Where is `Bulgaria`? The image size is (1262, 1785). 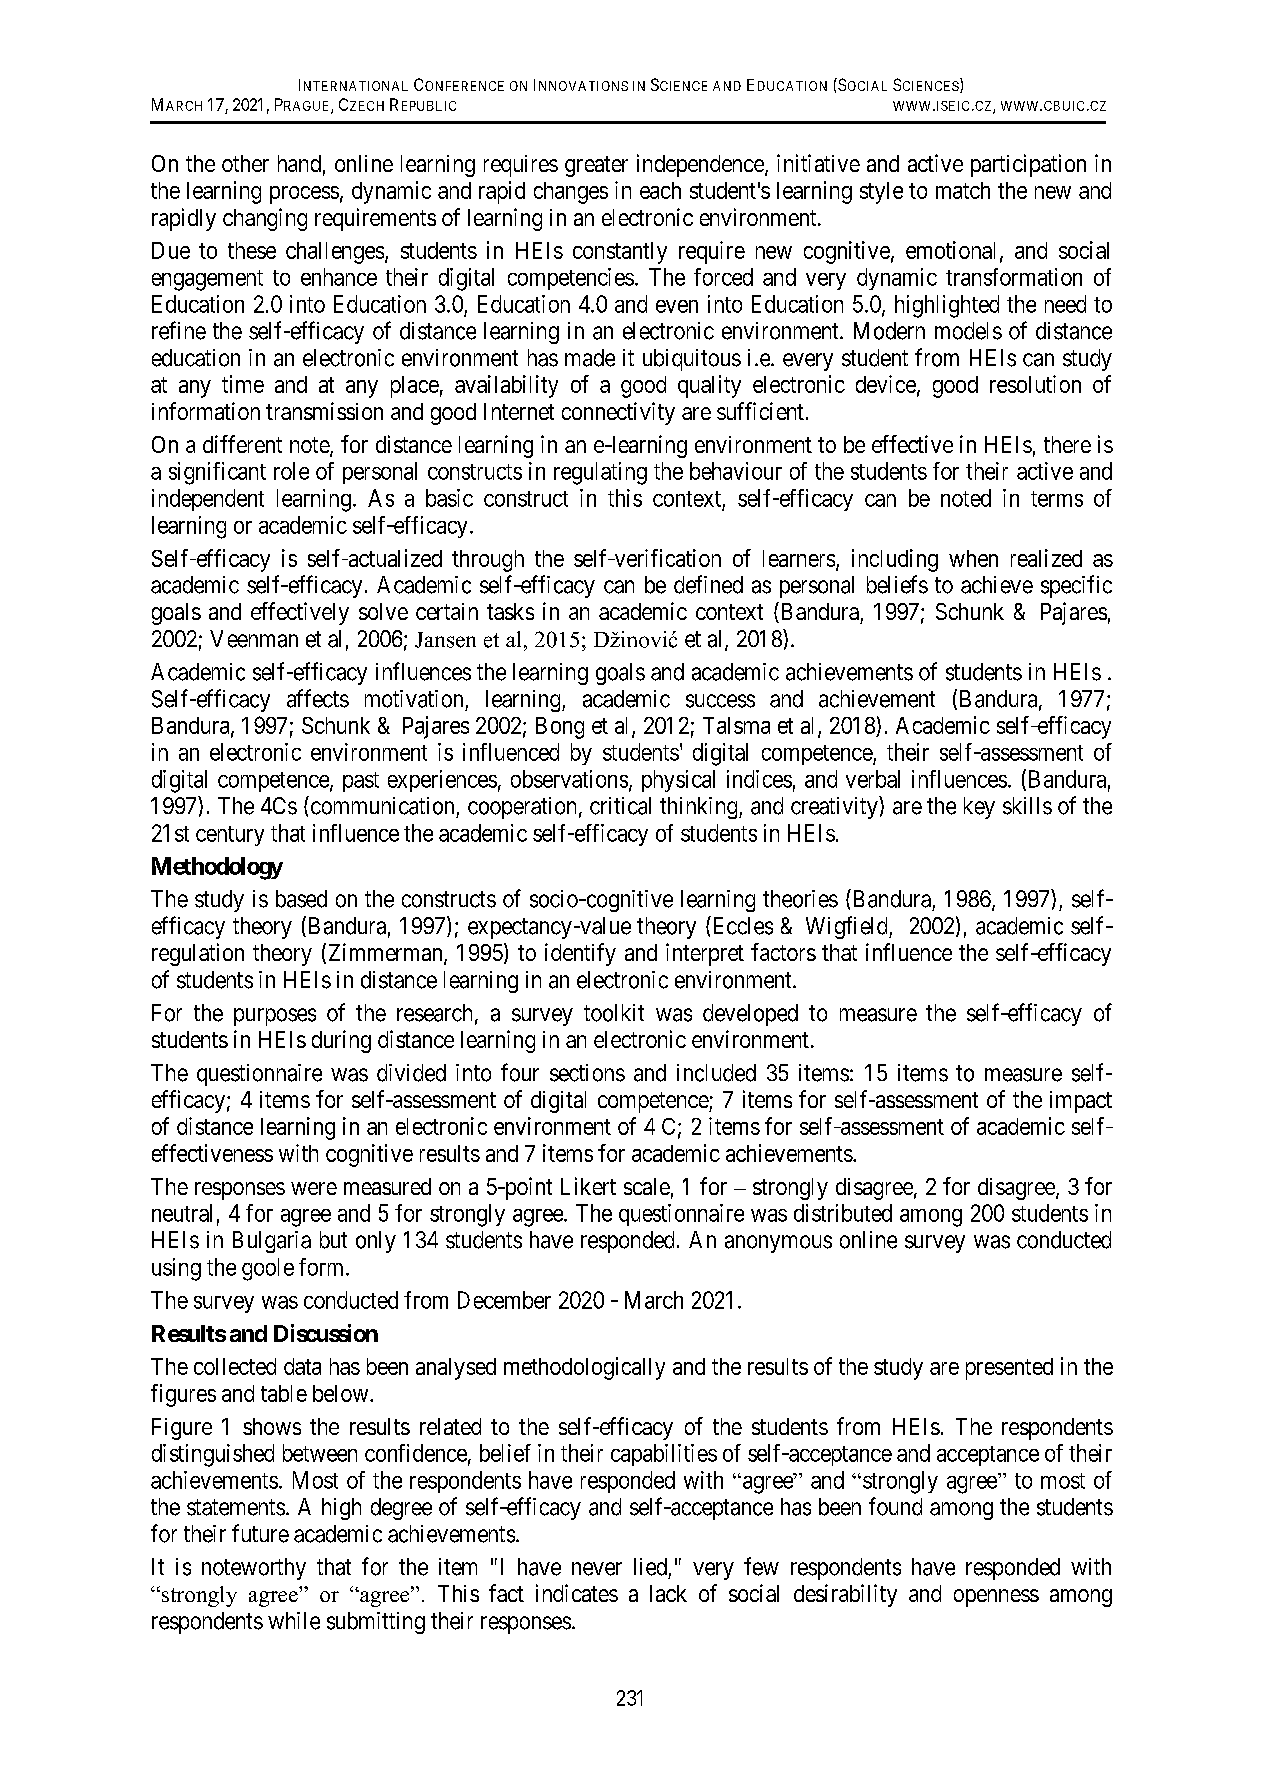 Bulgaria is located at coordinates (272, 1242).
